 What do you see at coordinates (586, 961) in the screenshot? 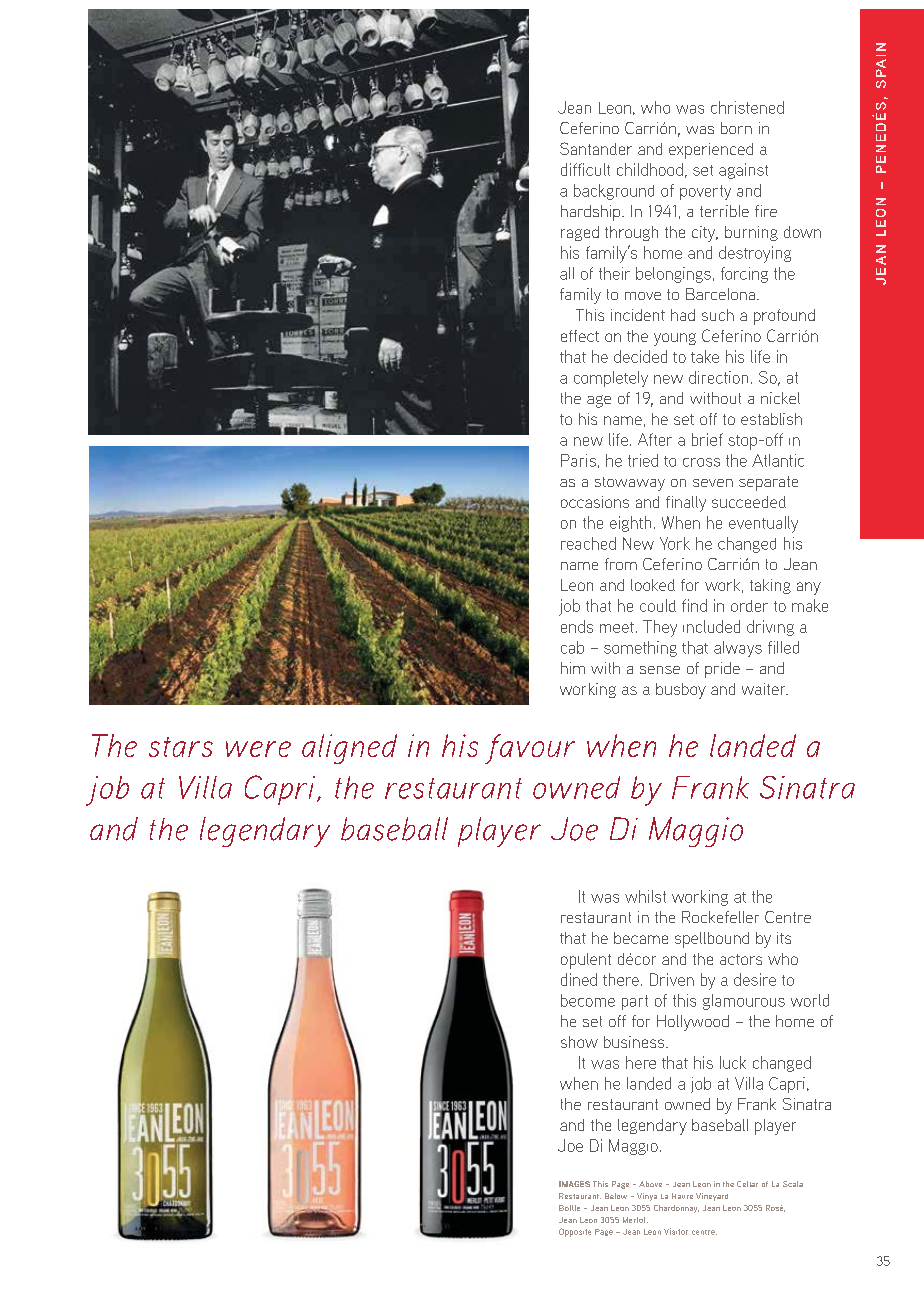
I see `opulent` at bounding box center [586, 961].
